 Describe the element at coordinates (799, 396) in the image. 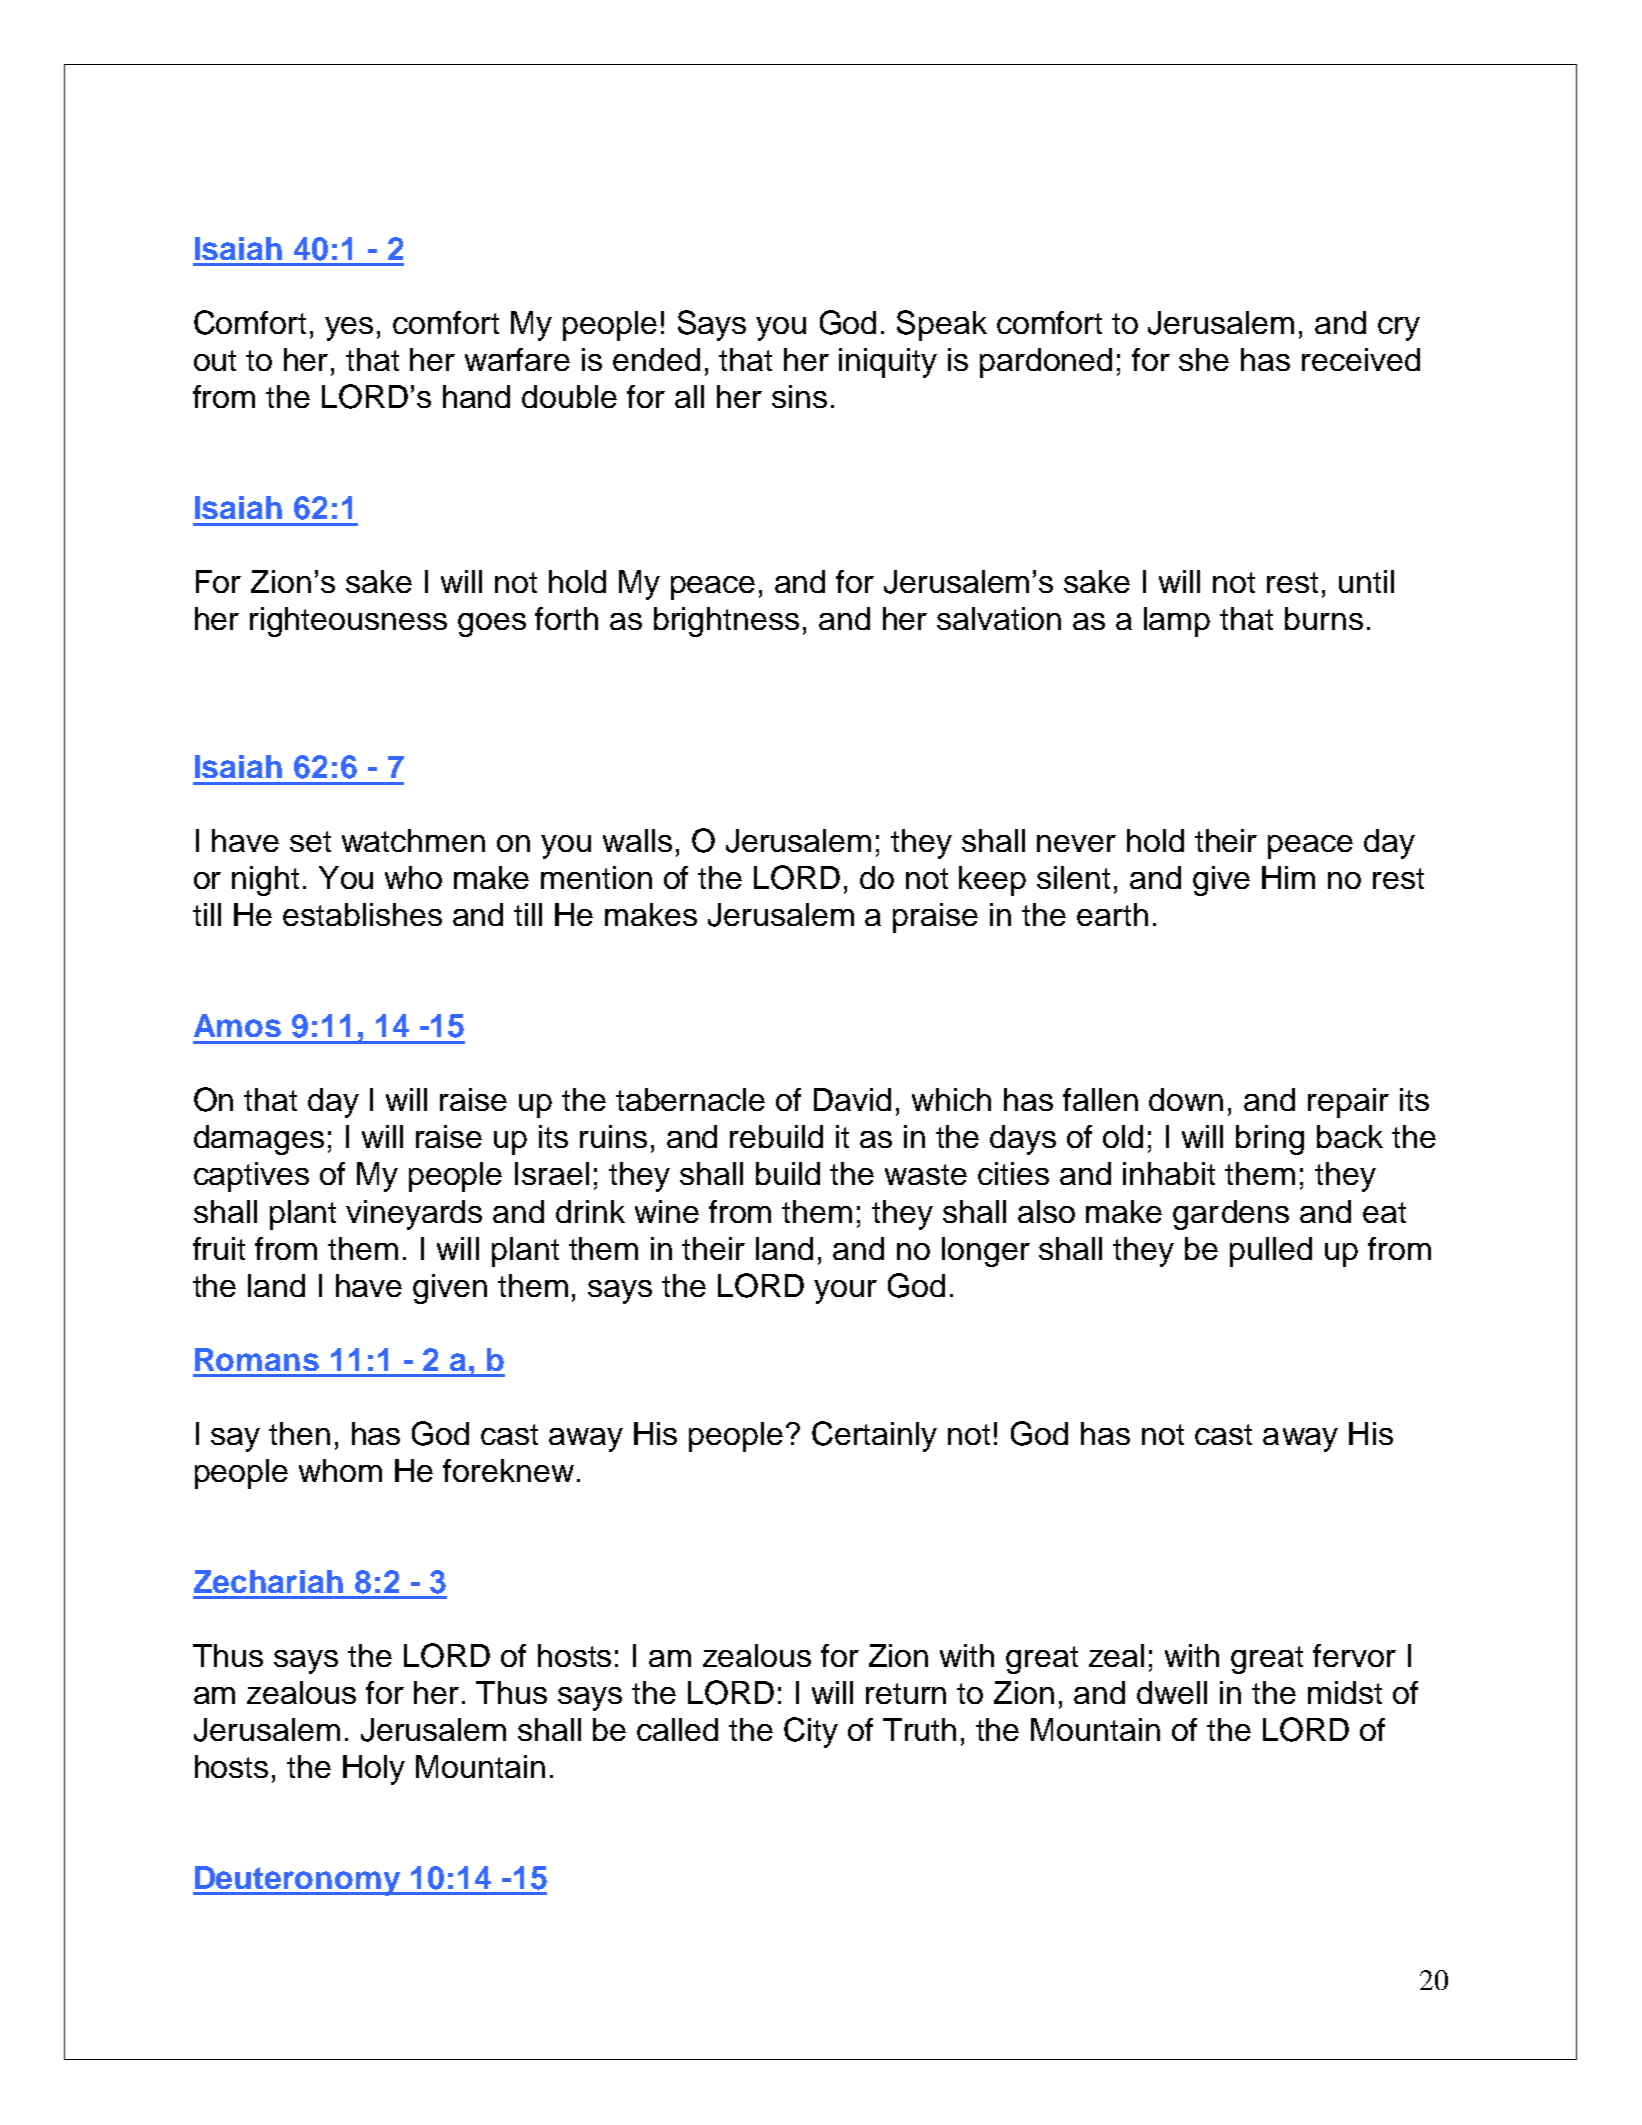

I see `sins` at that location.
